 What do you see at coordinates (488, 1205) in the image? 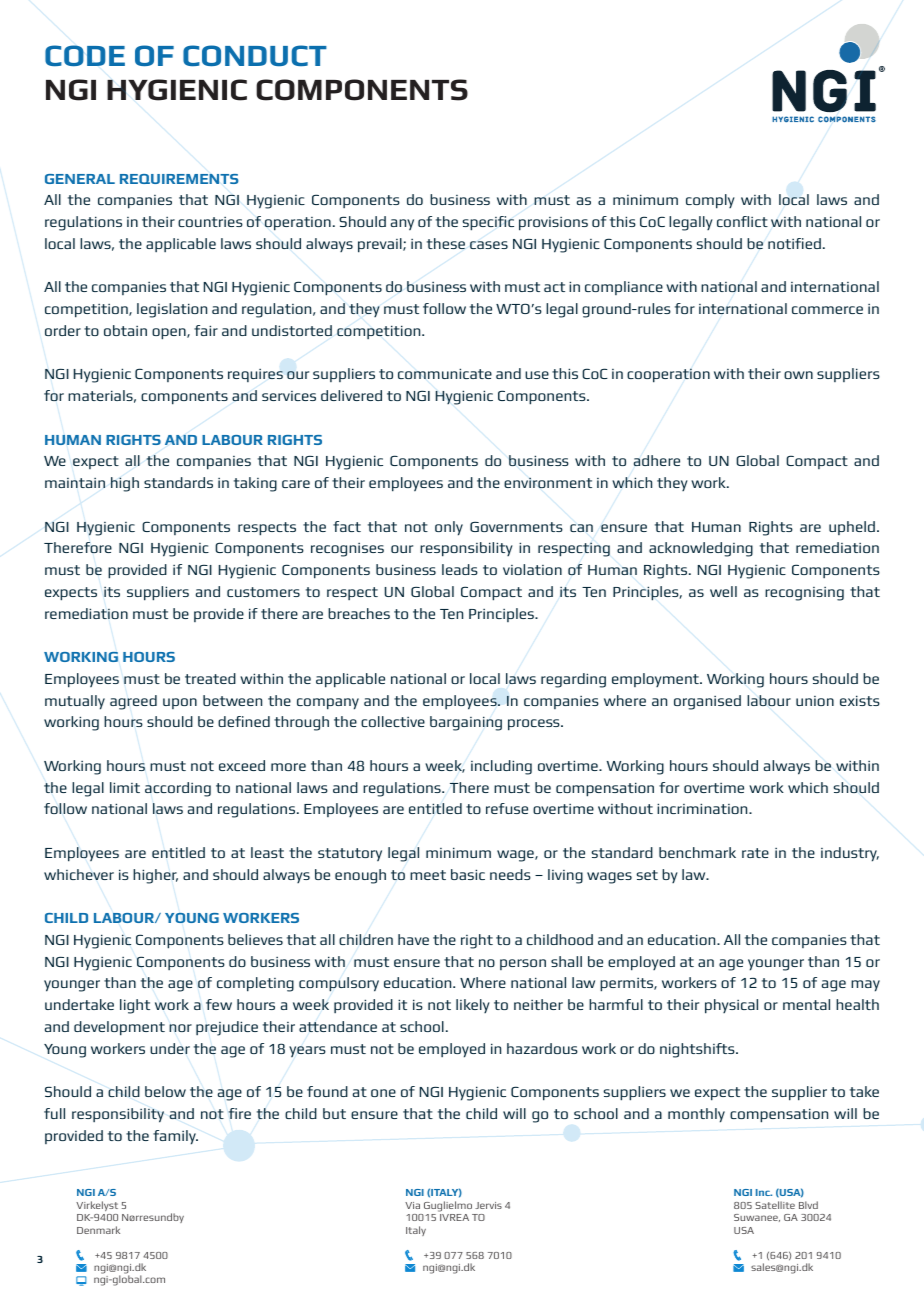
I see `Jervis` at bounding box center [488, 1205].
